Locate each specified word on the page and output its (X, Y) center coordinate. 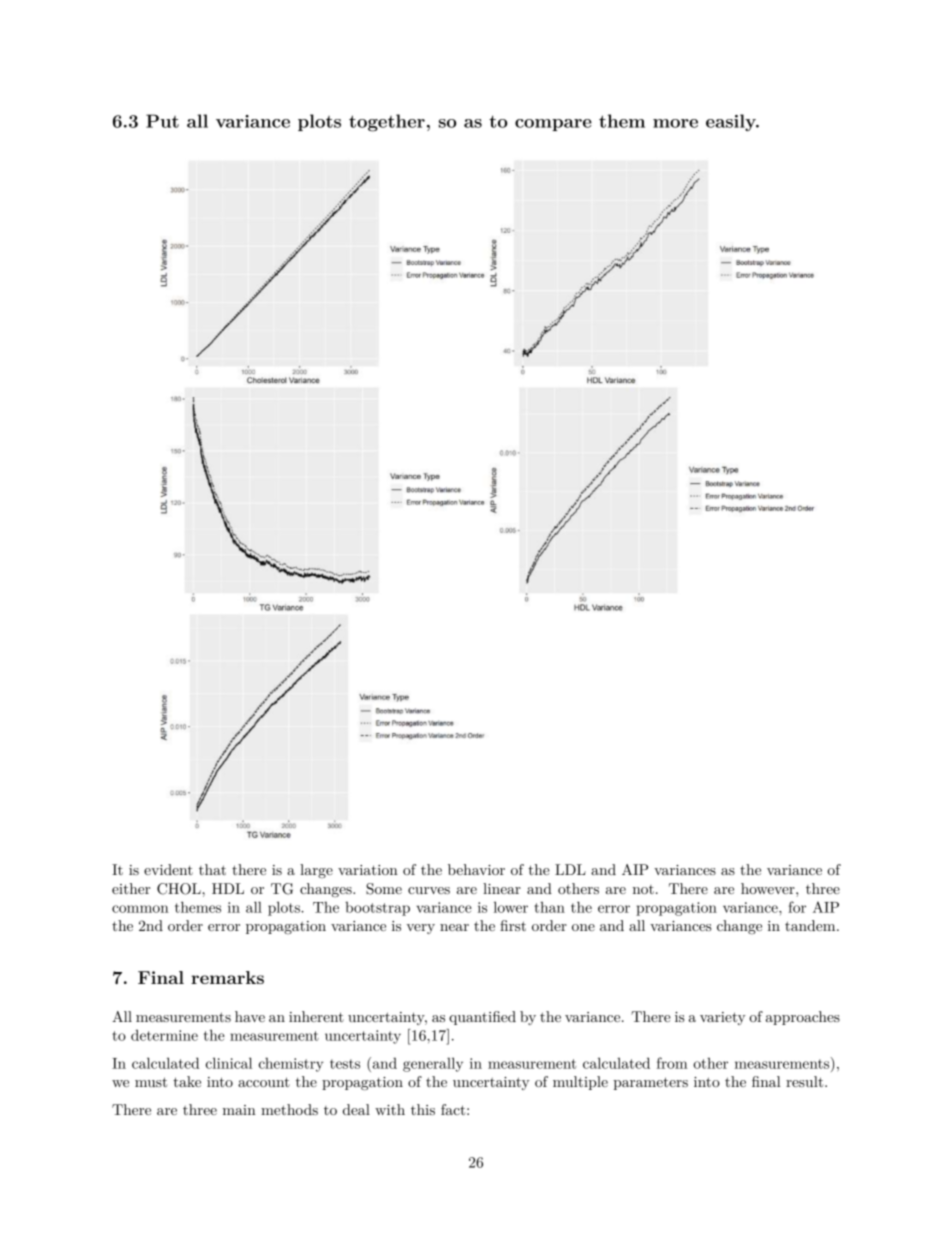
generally (433, 1064)
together (387, 123)
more (675, 123)
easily (732, 123)
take (187, 1081)
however (769, 888)
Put (162, 121)
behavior (476, 869)
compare (553, 125)
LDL (570, 869)
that (212, 869)
